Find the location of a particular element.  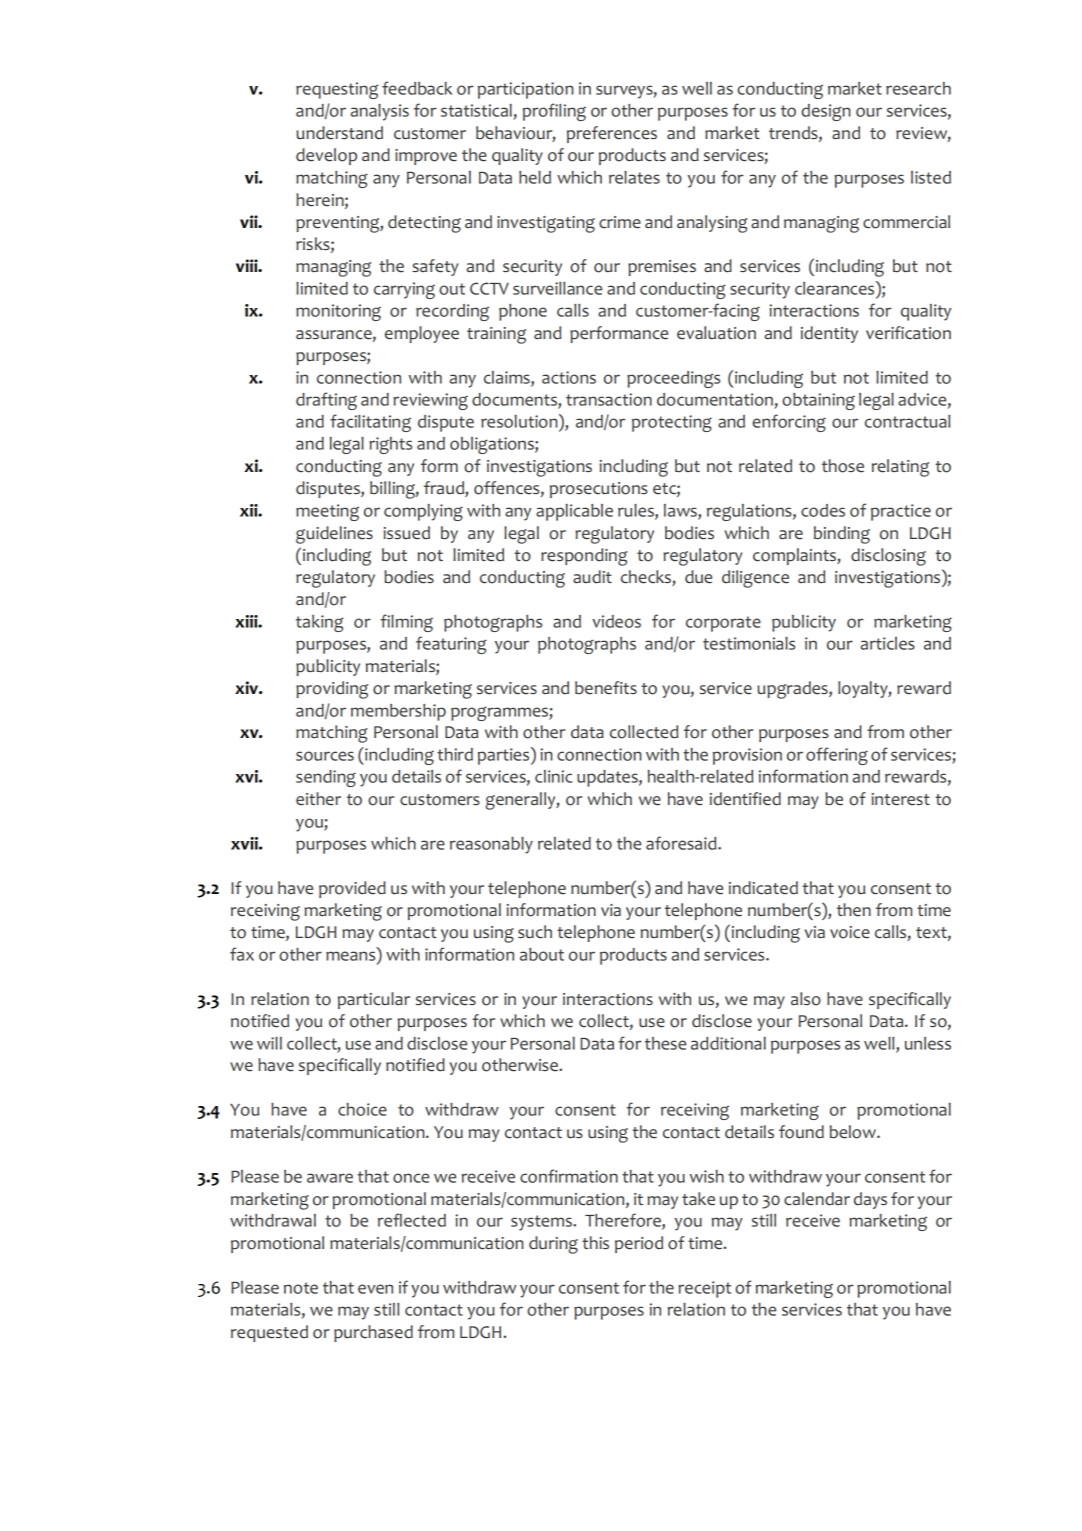

drafting is located at coordinates (326, 401).
